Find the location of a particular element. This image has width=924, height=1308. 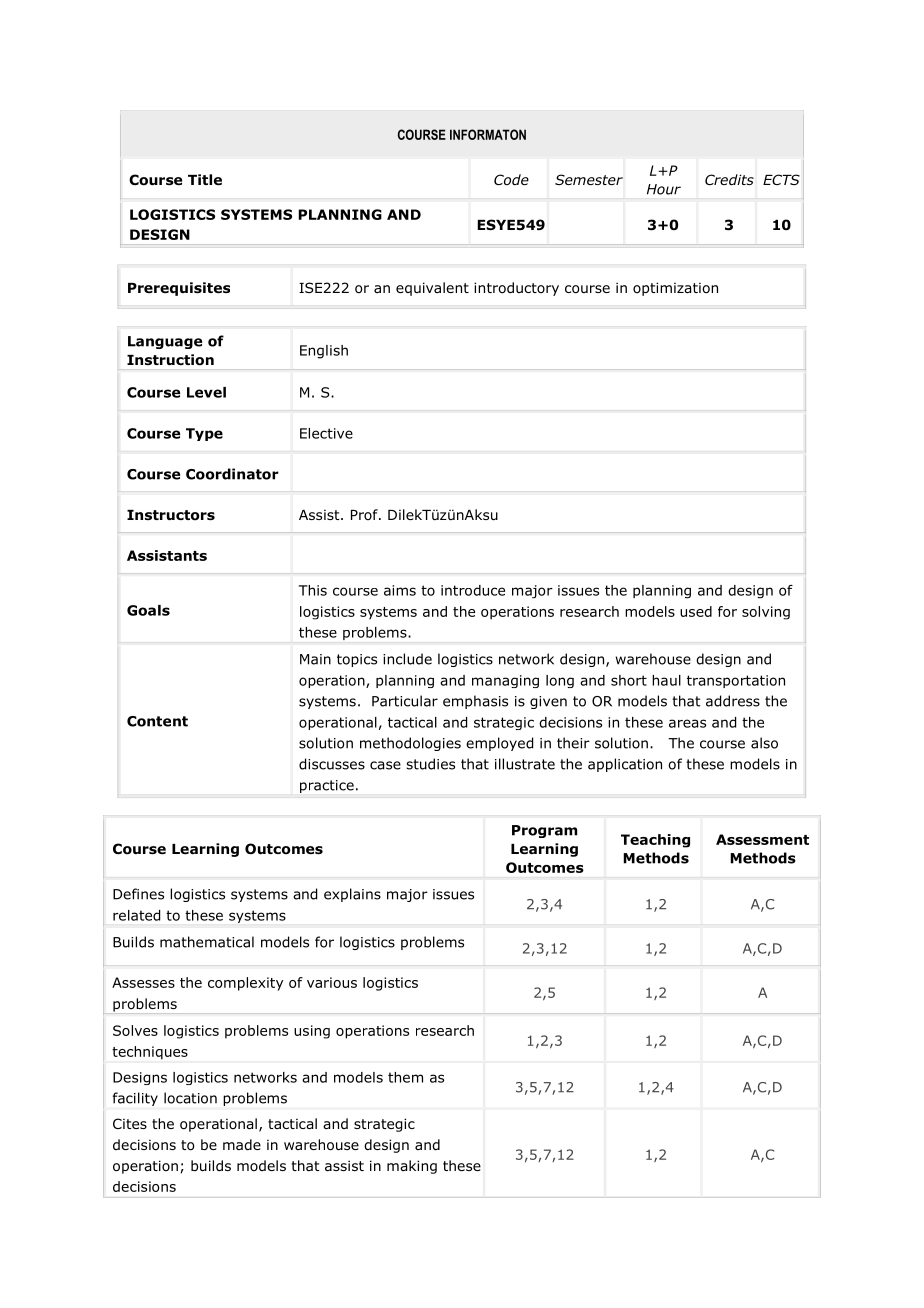

making is located at coordinates (412, 1167).
